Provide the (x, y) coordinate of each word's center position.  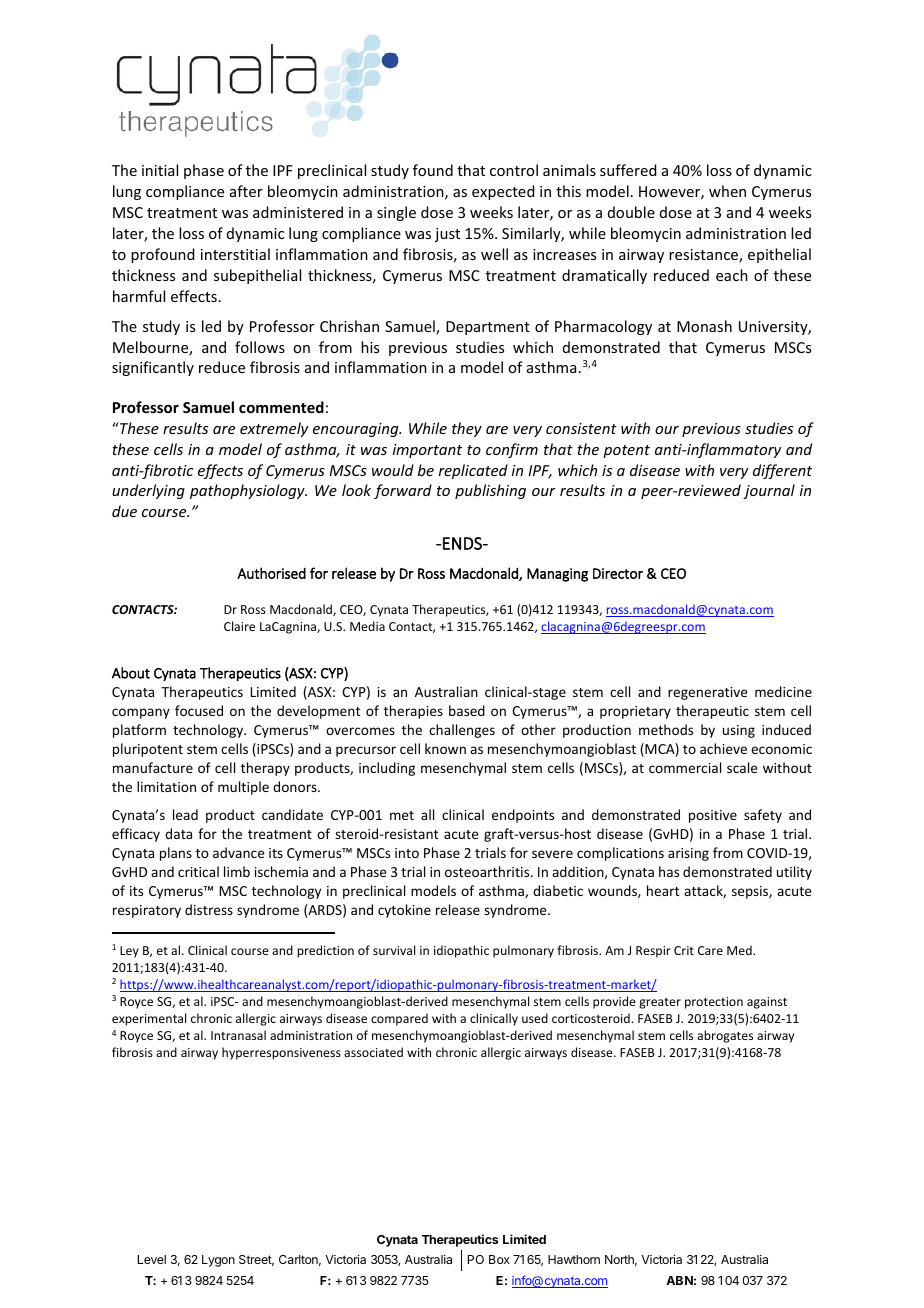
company (141, 713)
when (727, 191)
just (447, 235)
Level (152, 1259)
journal (769, 491)
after (246, 191)
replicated (473, 471)
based (467, 710)
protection (714, 1003)
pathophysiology (248, 491)
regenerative (708, 693)
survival (394, 950)
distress (209, 909)
